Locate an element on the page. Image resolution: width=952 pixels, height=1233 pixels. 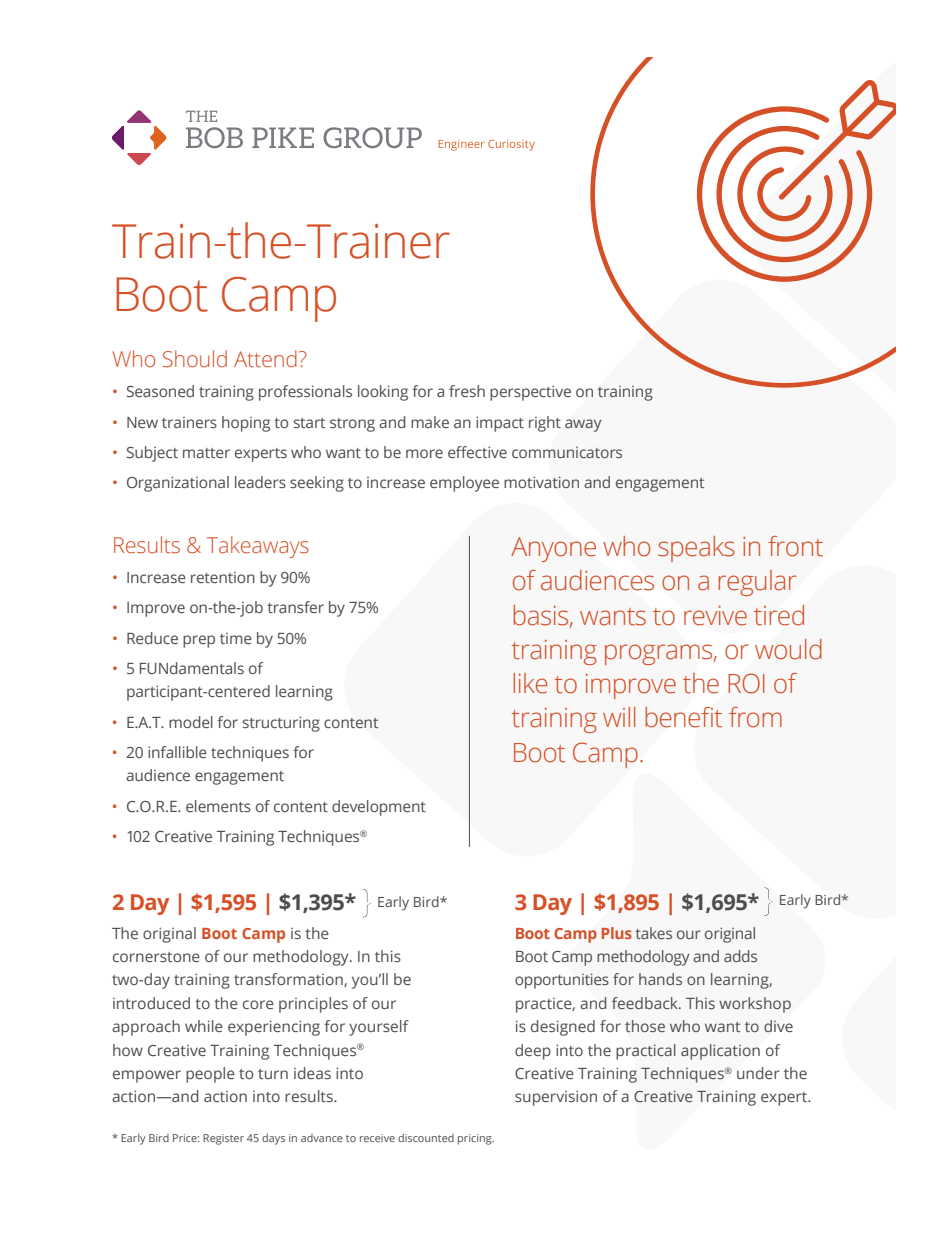
Should is located at coordinates (195, 359).
